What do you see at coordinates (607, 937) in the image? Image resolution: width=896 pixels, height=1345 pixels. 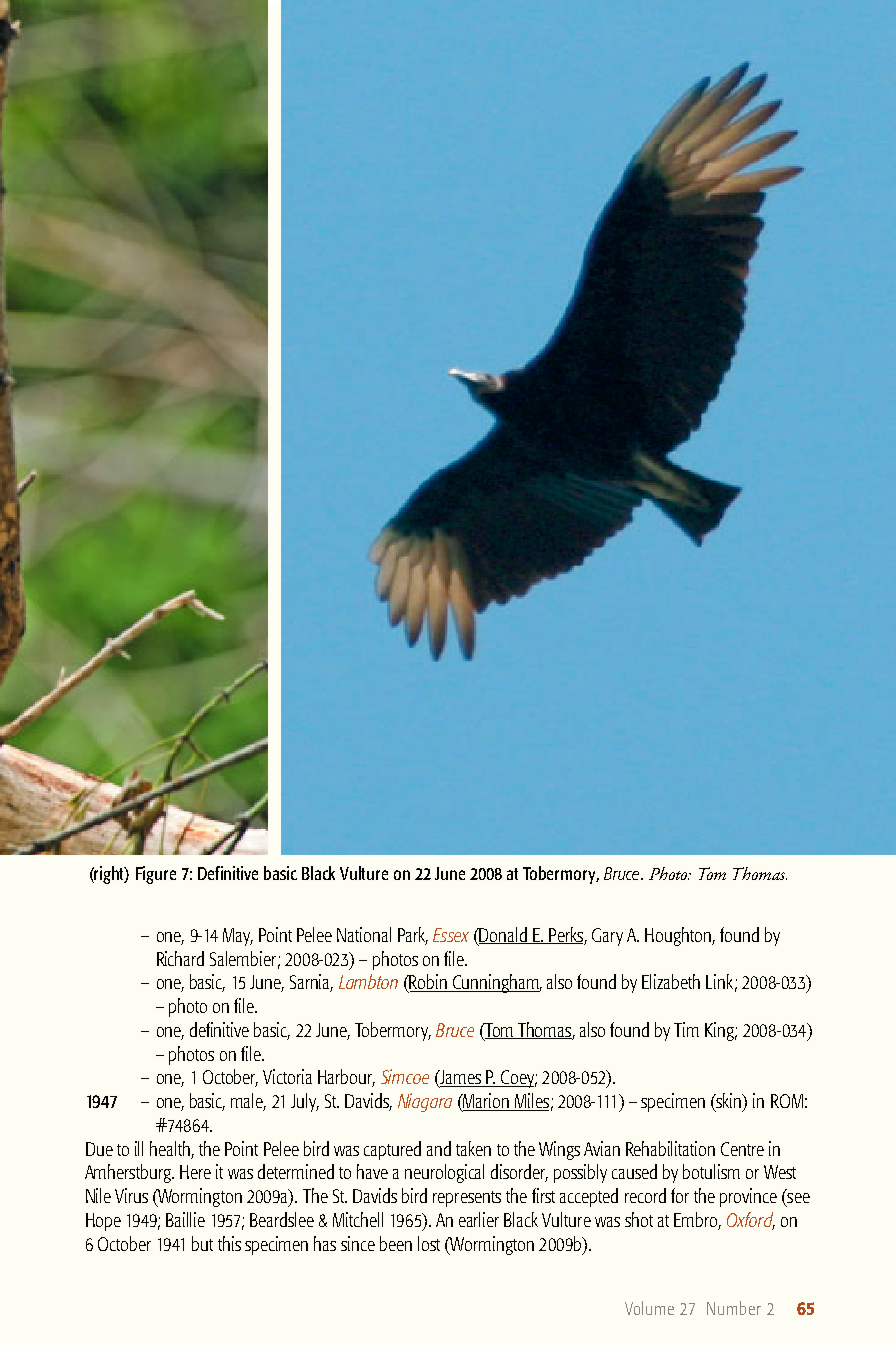 I see `Gary` at bounding box center [607, 937].
